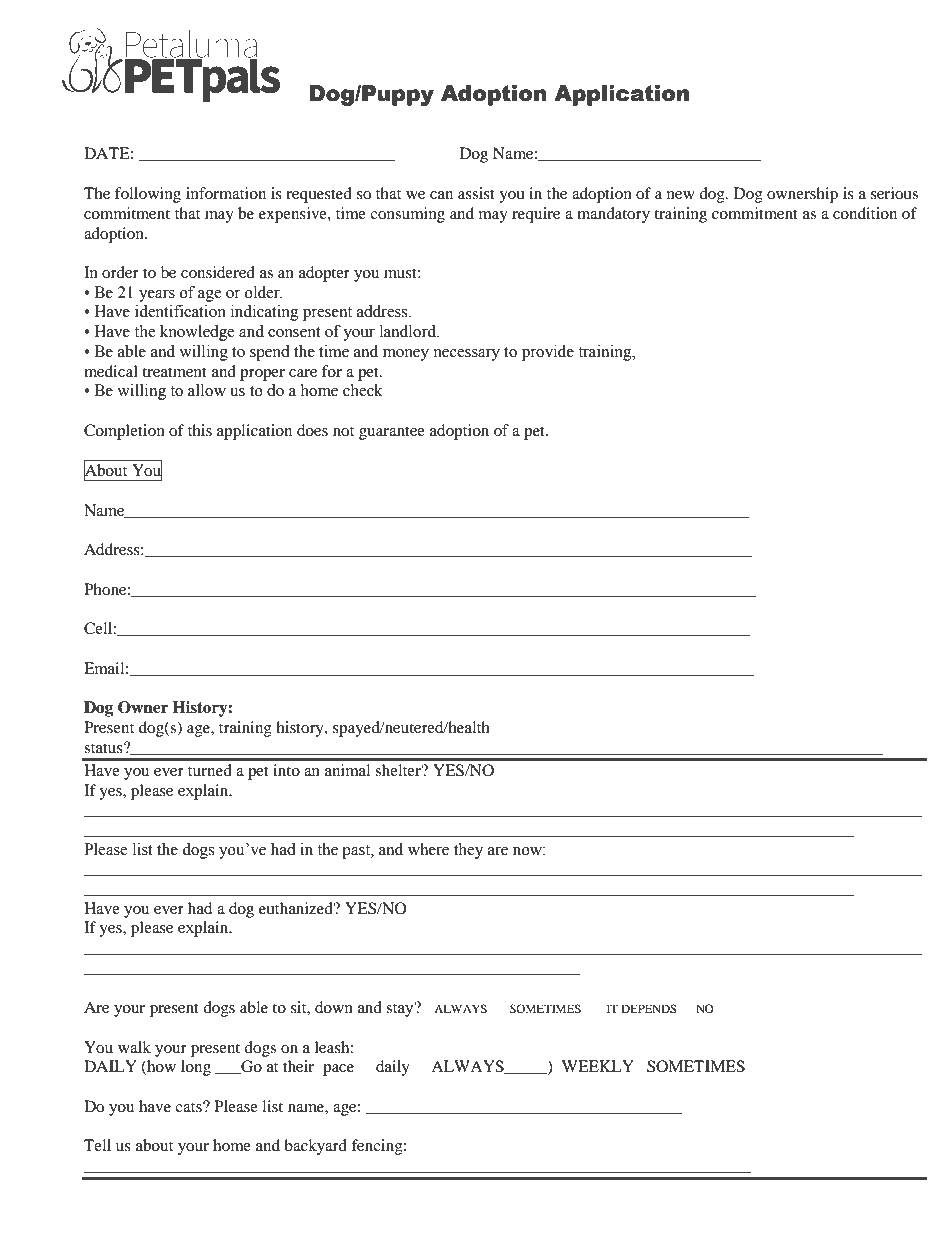  I want to click on require, so click(536, 215).
